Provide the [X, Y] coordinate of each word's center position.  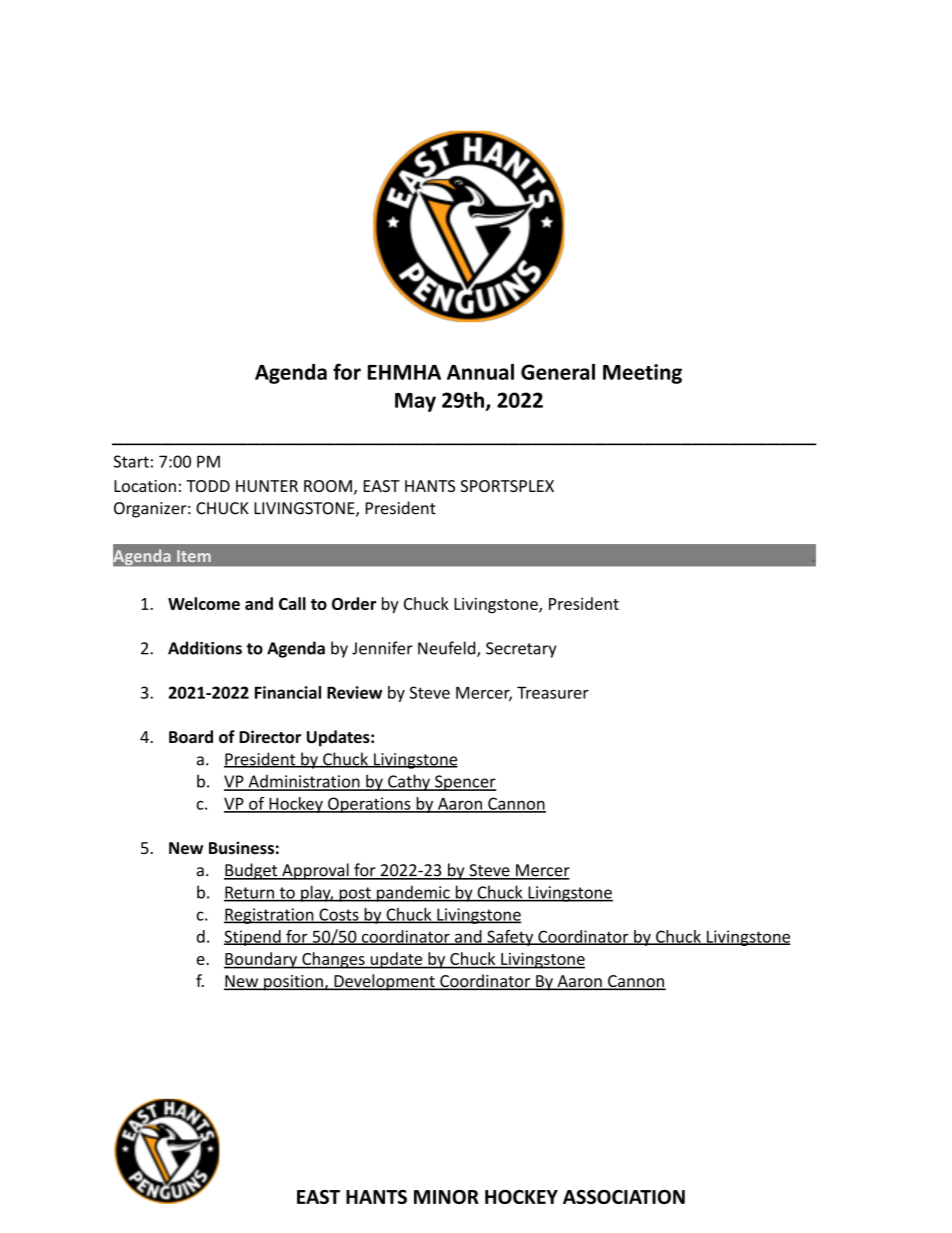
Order [354, 603]
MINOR [446, 1197]
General [558, 371]
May [415, 402]
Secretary [521, 650]
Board [191, 736]
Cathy [409, 782]
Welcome [204, 603]
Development [384, 982]
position [293, 983]
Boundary [262, 960]
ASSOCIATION [624, 1197]
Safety [510, 938]
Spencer [465, 783]
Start [131, 461]
